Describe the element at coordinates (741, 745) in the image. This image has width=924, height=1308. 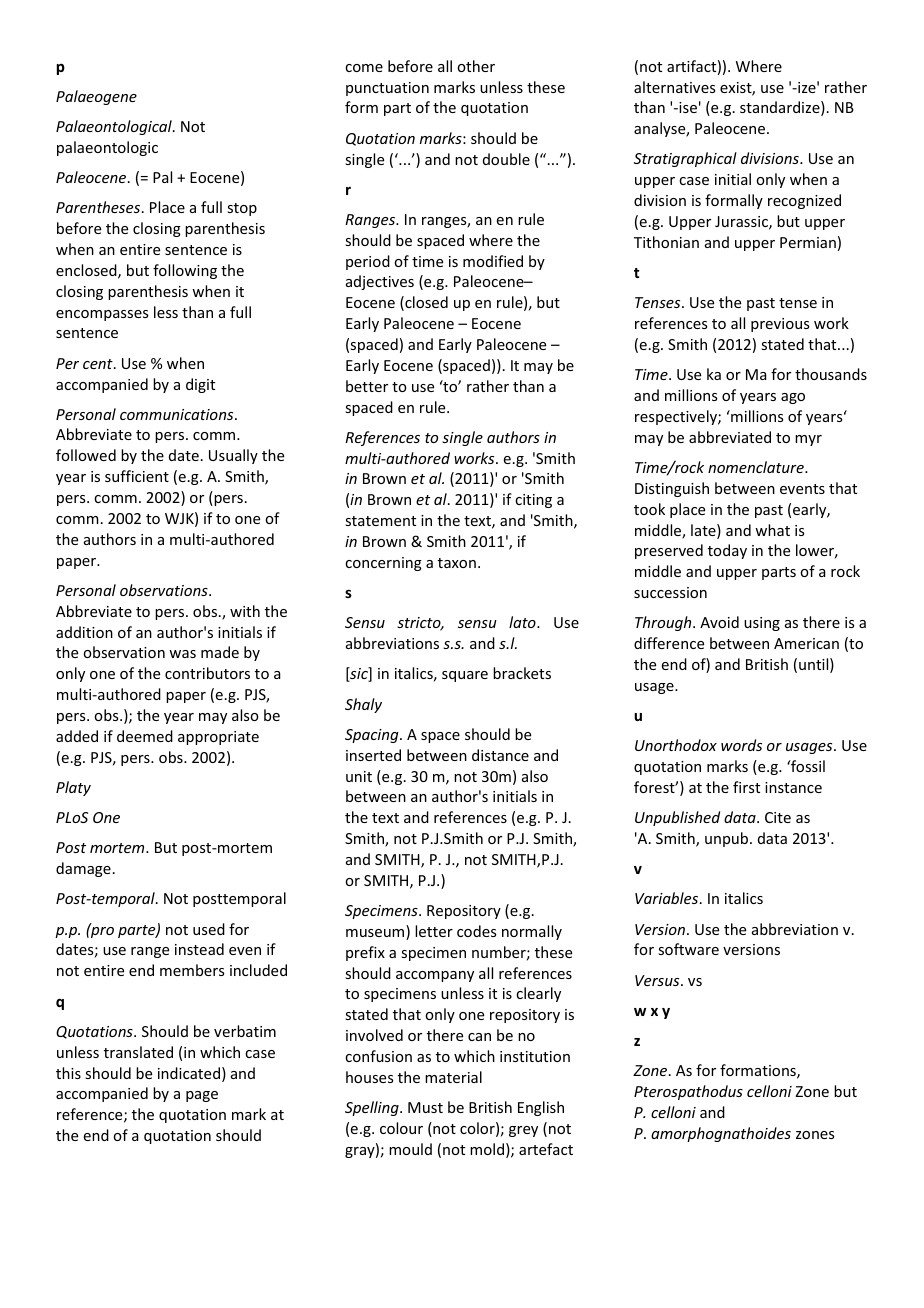
I see `words` at that location.
